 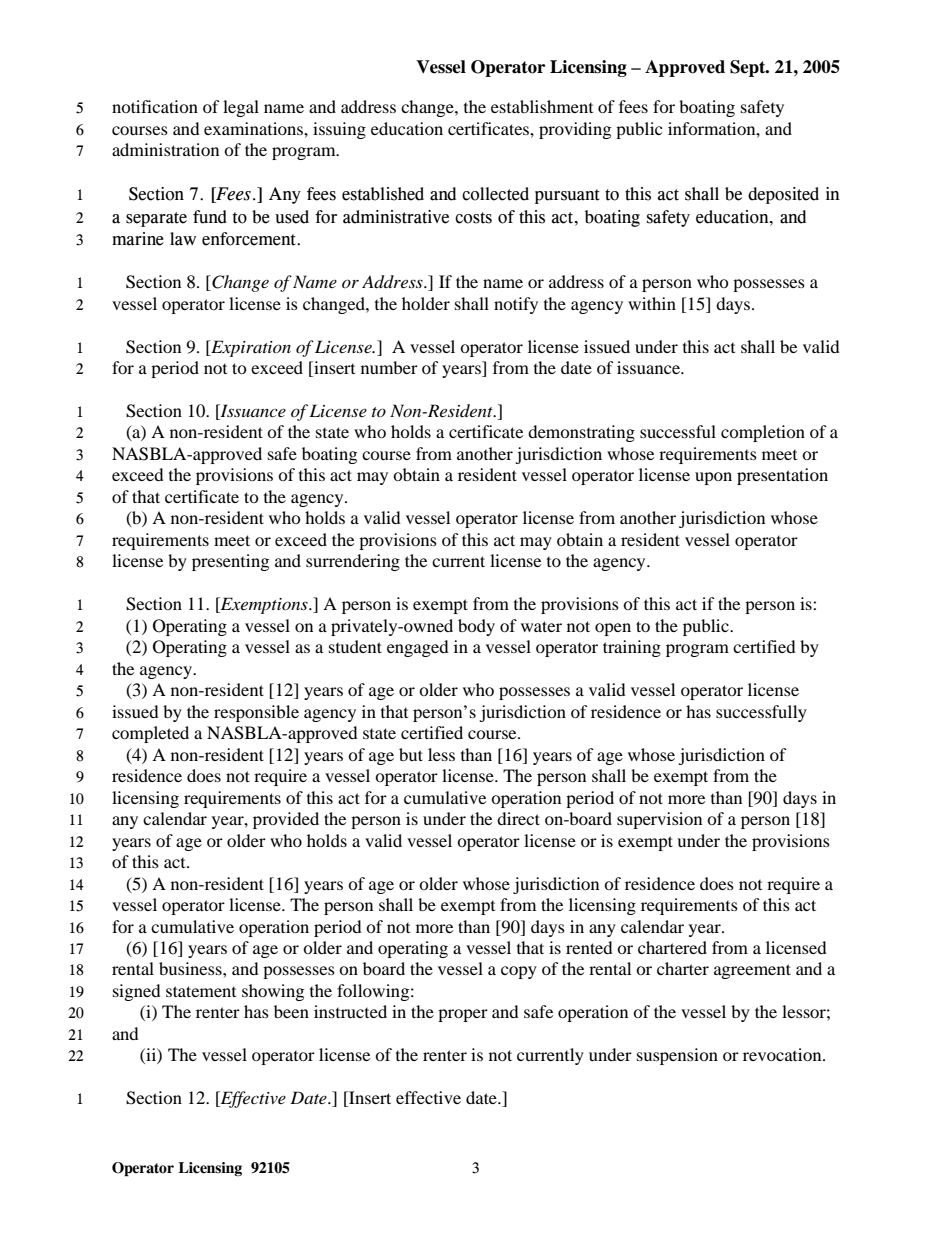 I want to click on showing, so click(x=273, y=992).
